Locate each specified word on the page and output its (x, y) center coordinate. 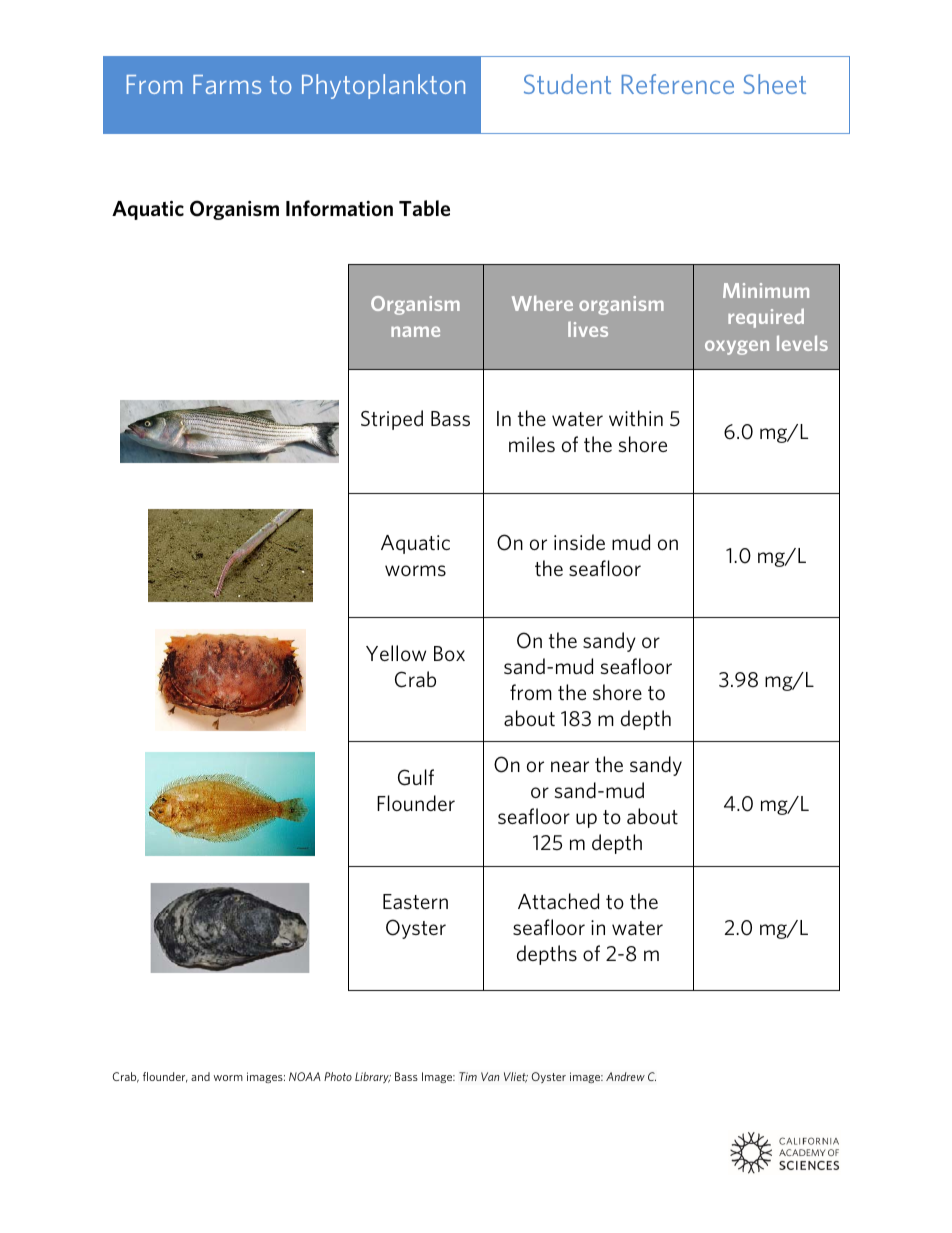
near (570, 766)
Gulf (416, 777)
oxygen (737, 347)
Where (542, 303)
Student (567, 84)
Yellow (396, 653)
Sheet (774, 84)
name (415, 331)
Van (490, 1076)
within (636, 418)
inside (579, 542)
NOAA (305, 1076)
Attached (558, 901)
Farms (227, 84)
